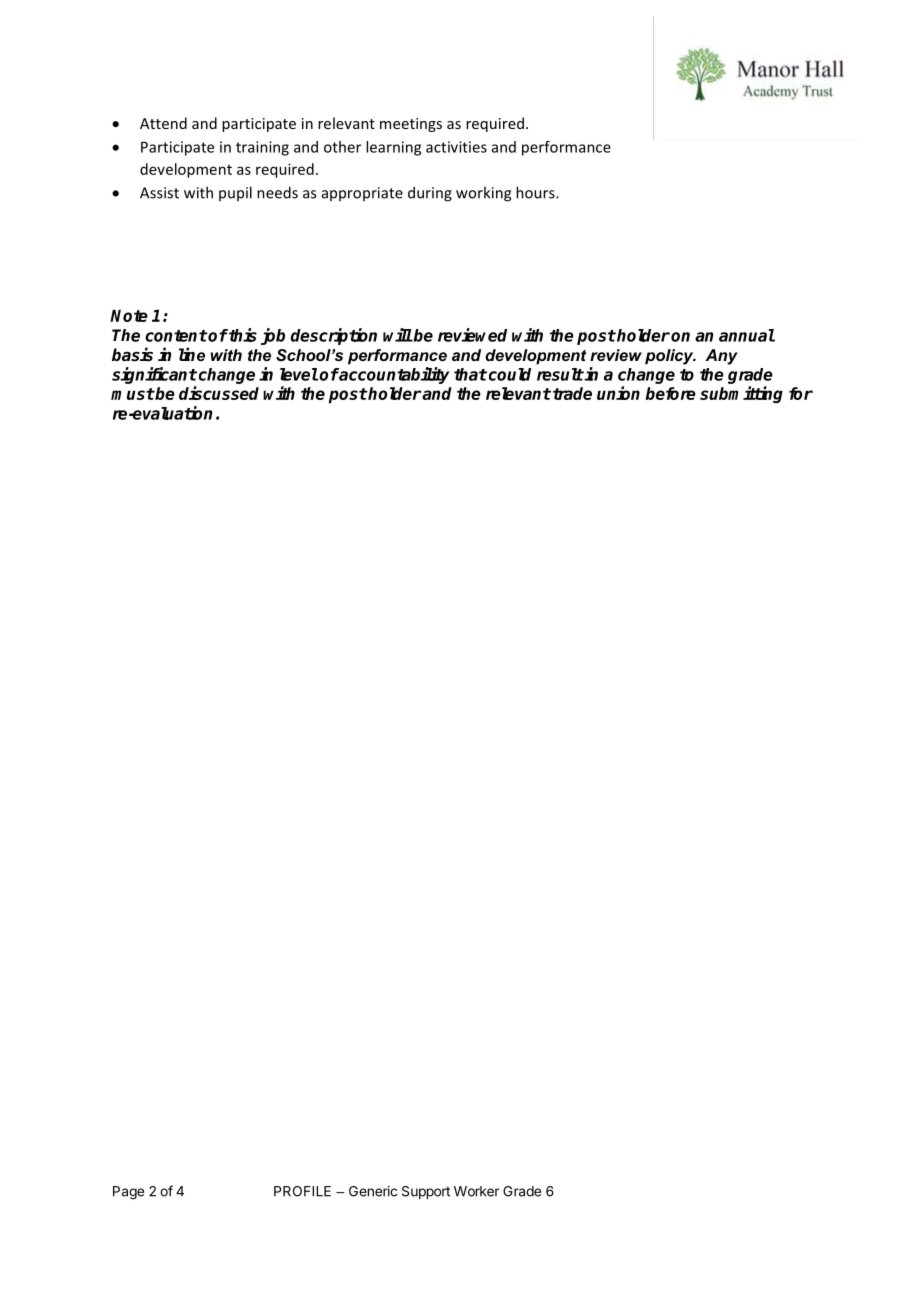 The height and width of the screenshot is (1309, 924). Describe the element at coordinates (426, 1192) in the screenshot. I see `Support` at that location.
